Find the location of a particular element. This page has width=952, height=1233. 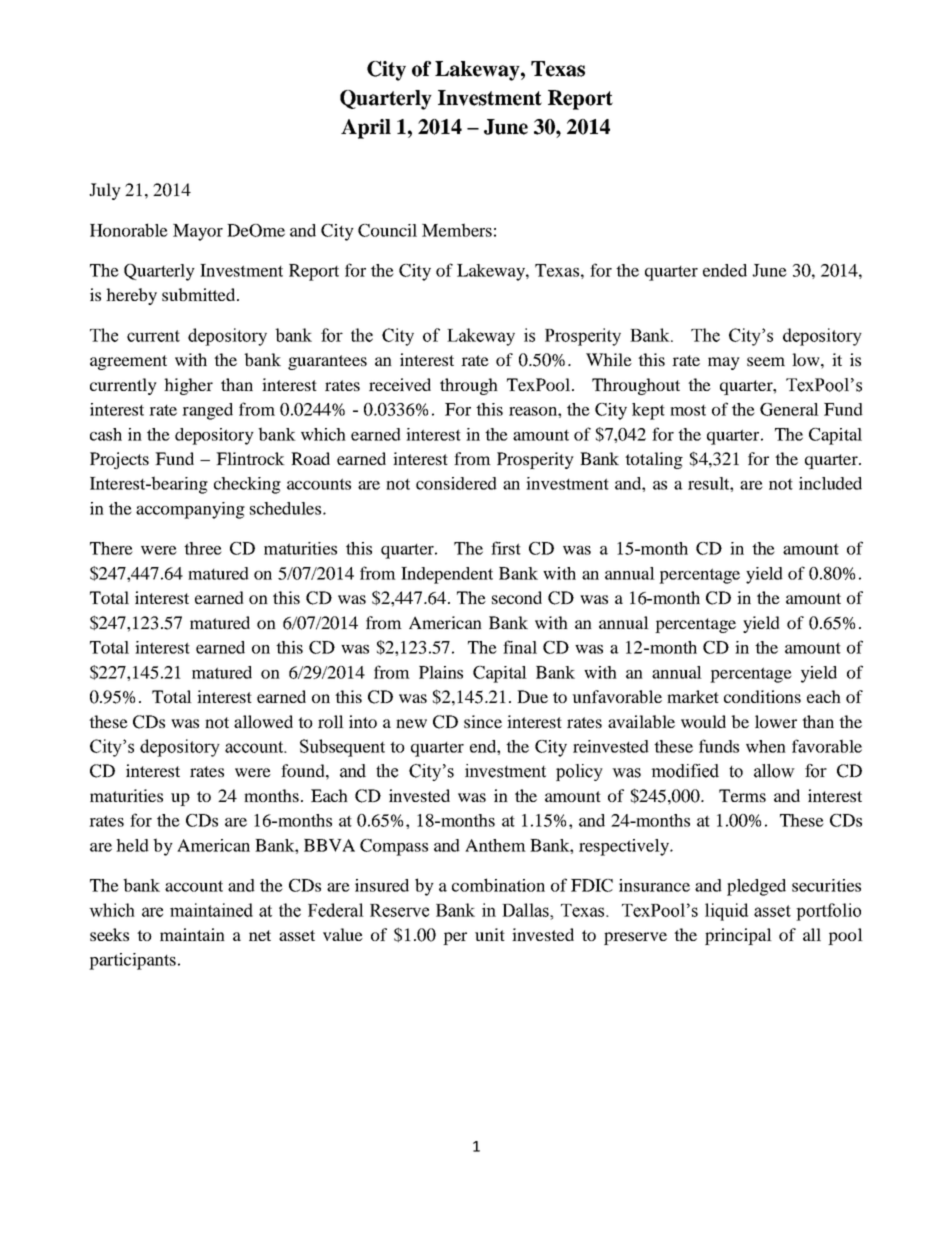

ranged is located at coordinates (207, 411).
